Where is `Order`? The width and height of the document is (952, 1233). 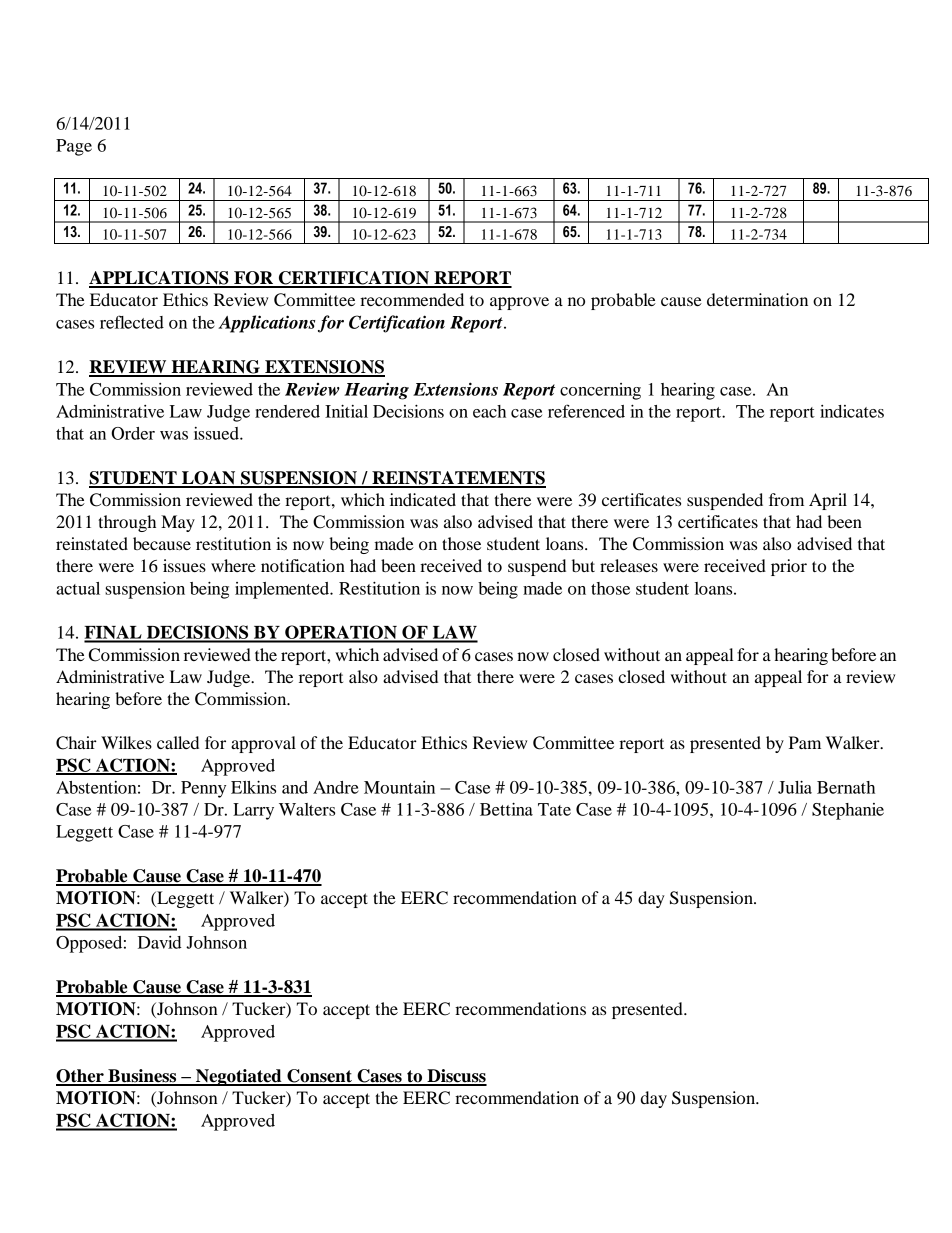
Order is located at coordinates (133, 433).
